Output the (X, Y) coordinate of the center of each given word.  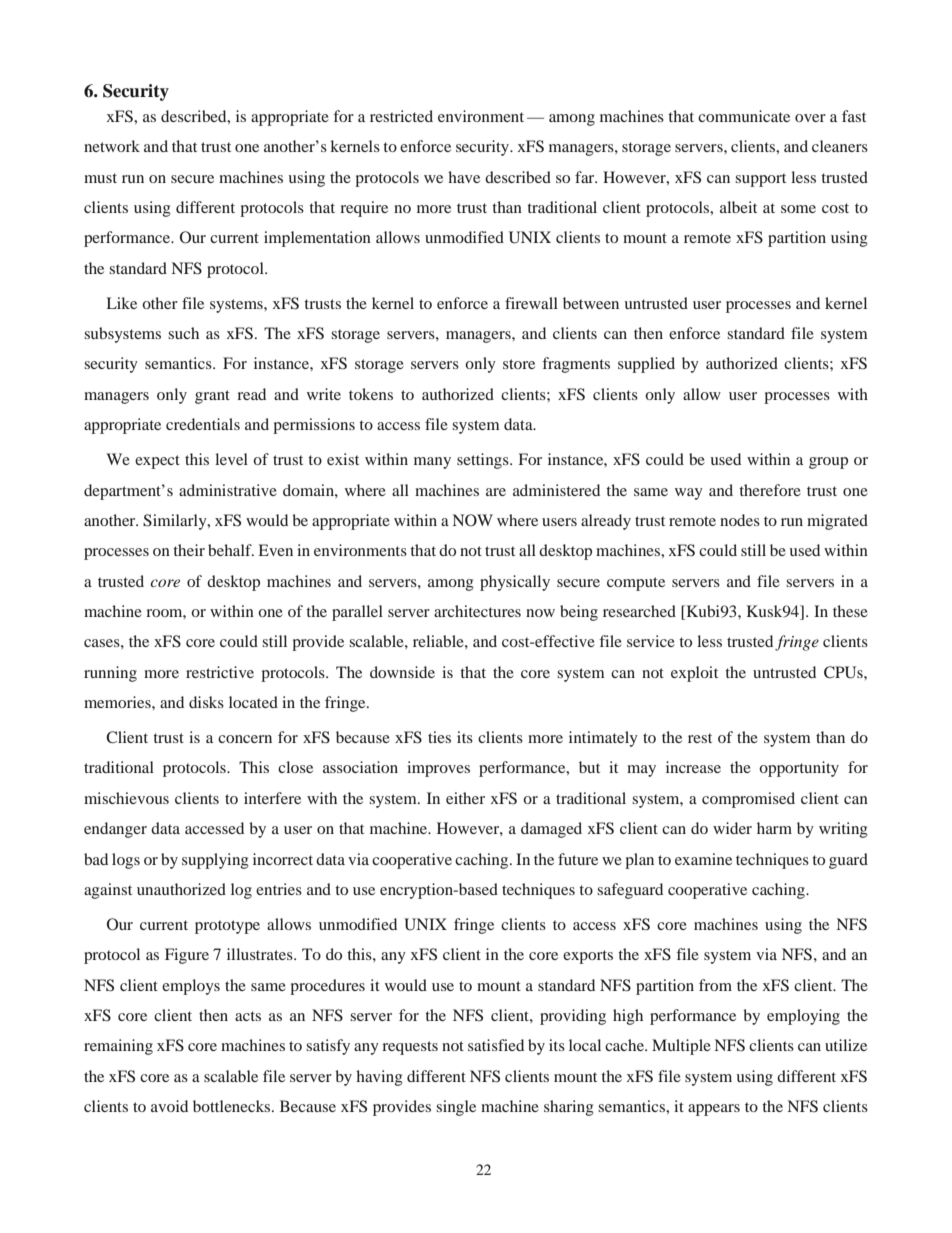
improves (438, 769)
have (464, 177)
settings (484, 461)
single (456, 1108)
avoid (169, 1106)
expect (157, 462)
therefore (770, 490)
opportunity (799, 769)
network (112, 146)
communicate (744, 116)
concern (245, 739)
